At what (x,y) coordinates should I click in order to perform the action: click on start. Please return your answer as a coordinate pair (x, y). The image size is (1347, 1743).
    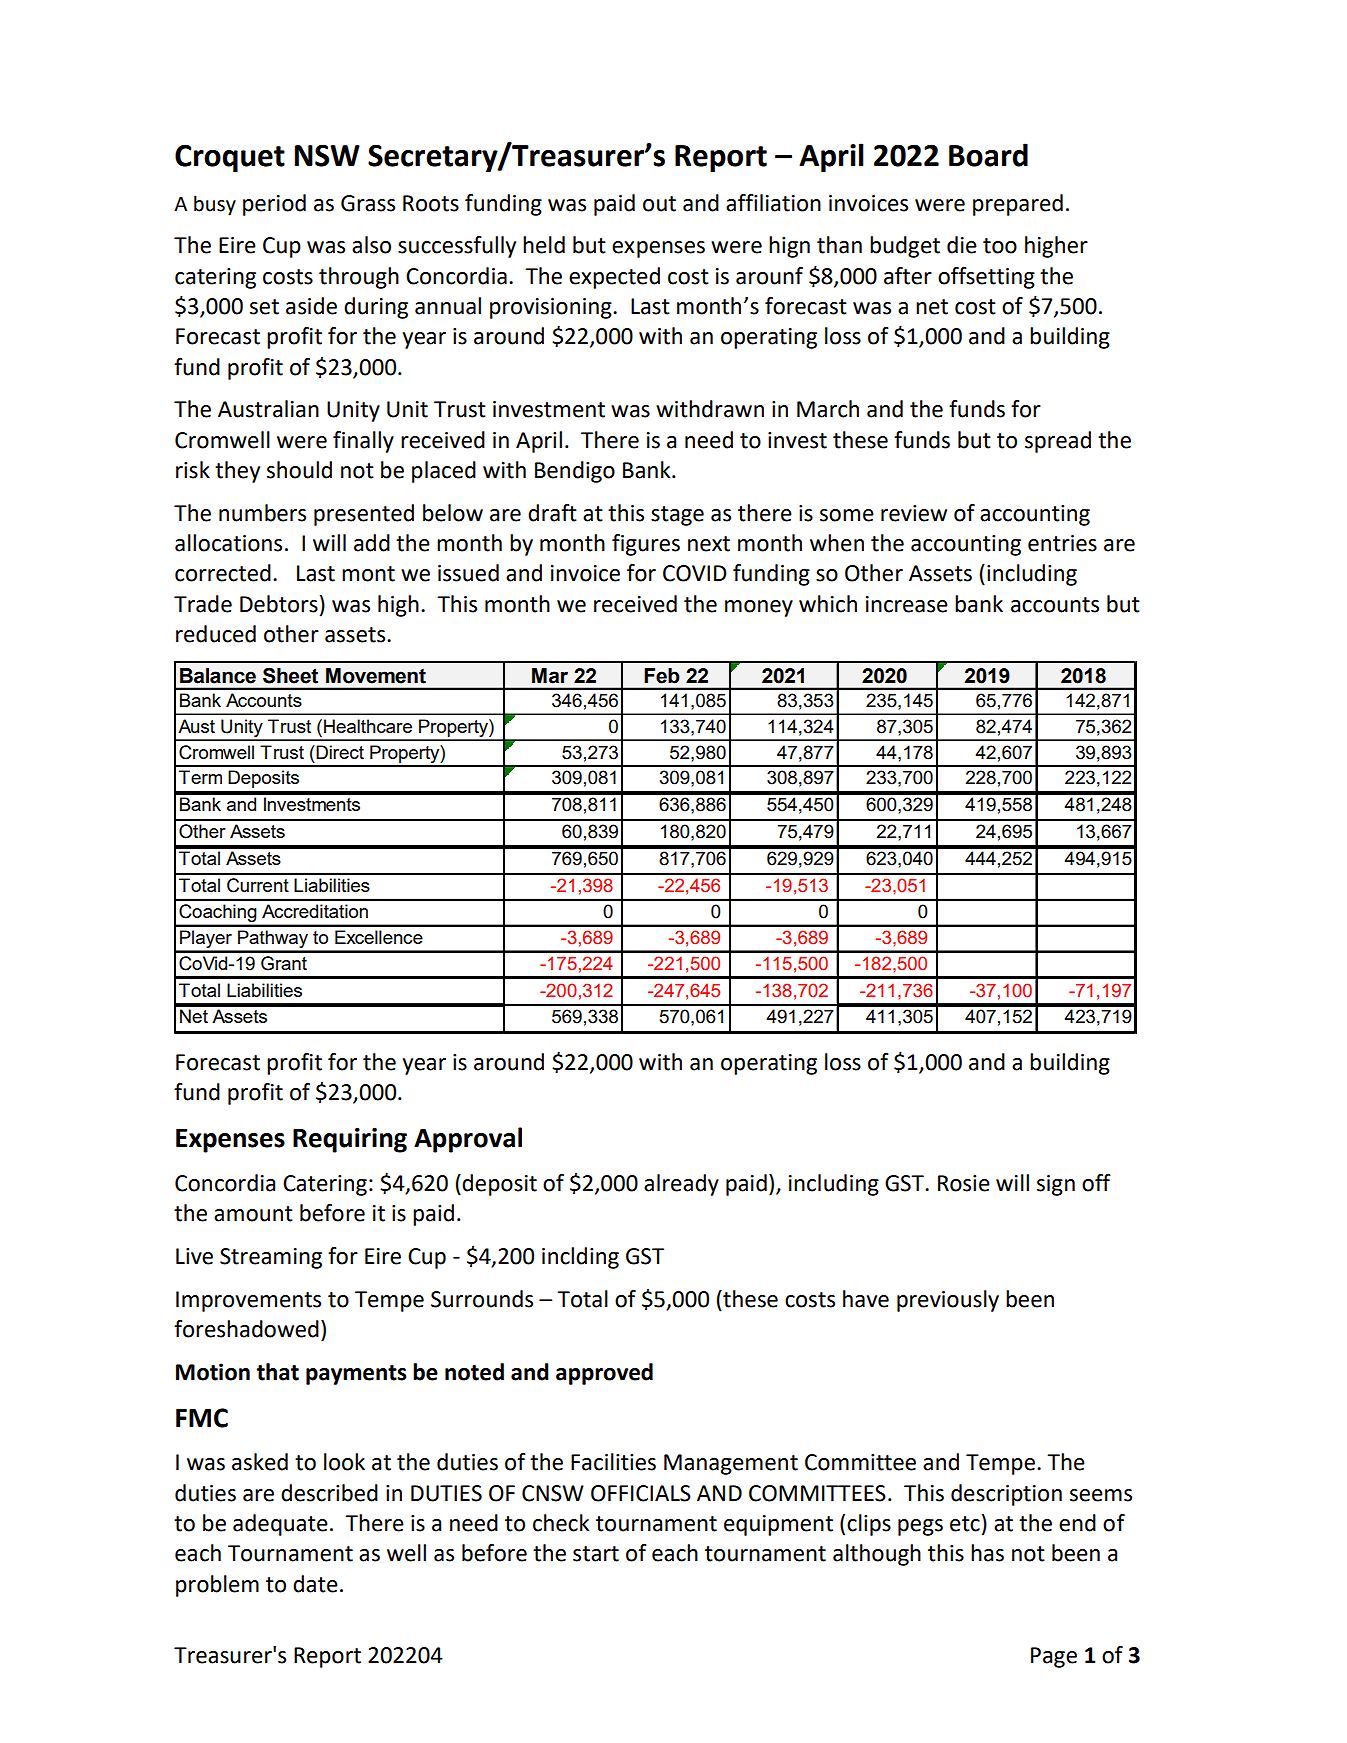
    Looking at the image, I should click on (596, 1554).
